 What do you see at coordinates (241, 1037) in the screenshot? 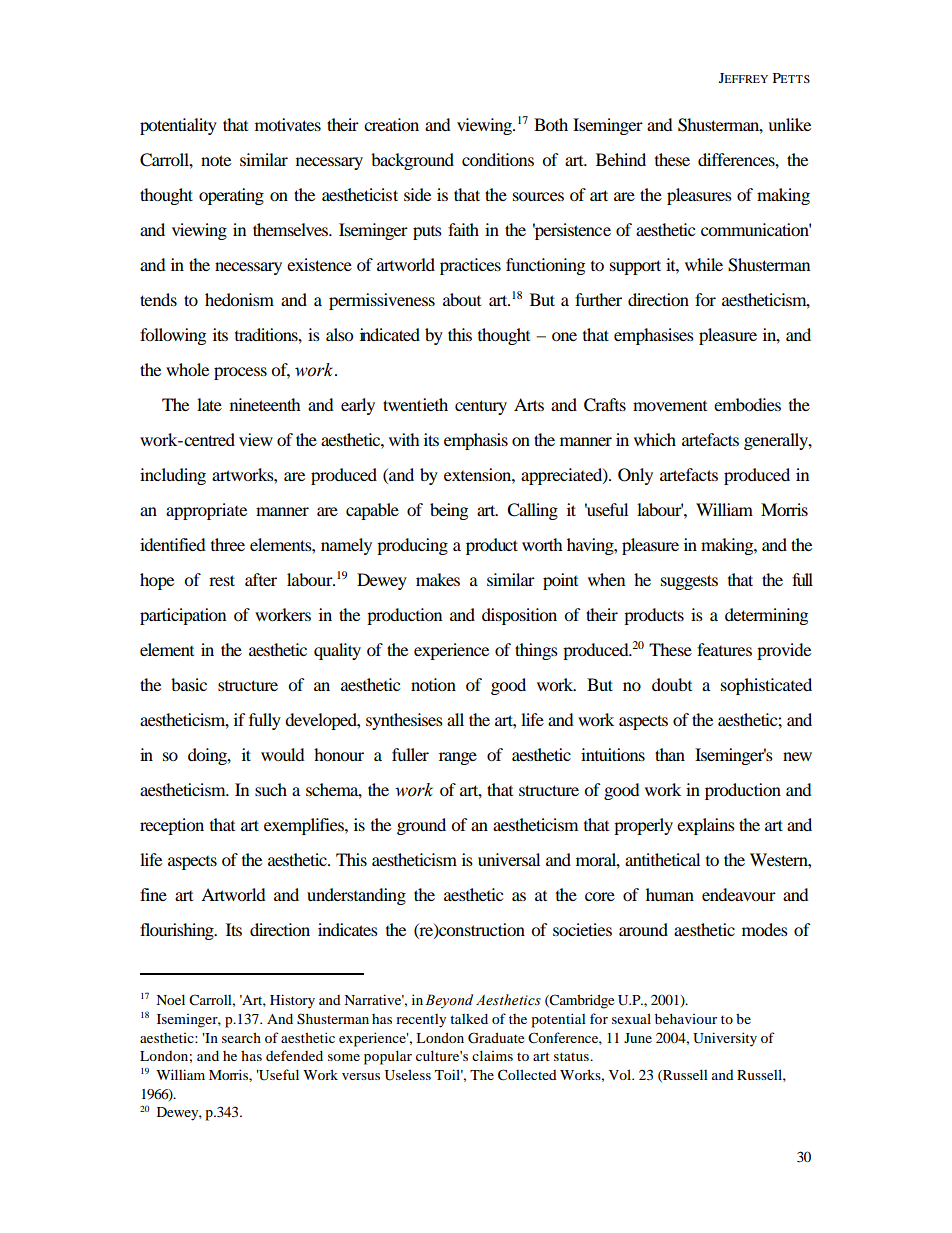
I see `search` at bounding box center [241, 1037].
